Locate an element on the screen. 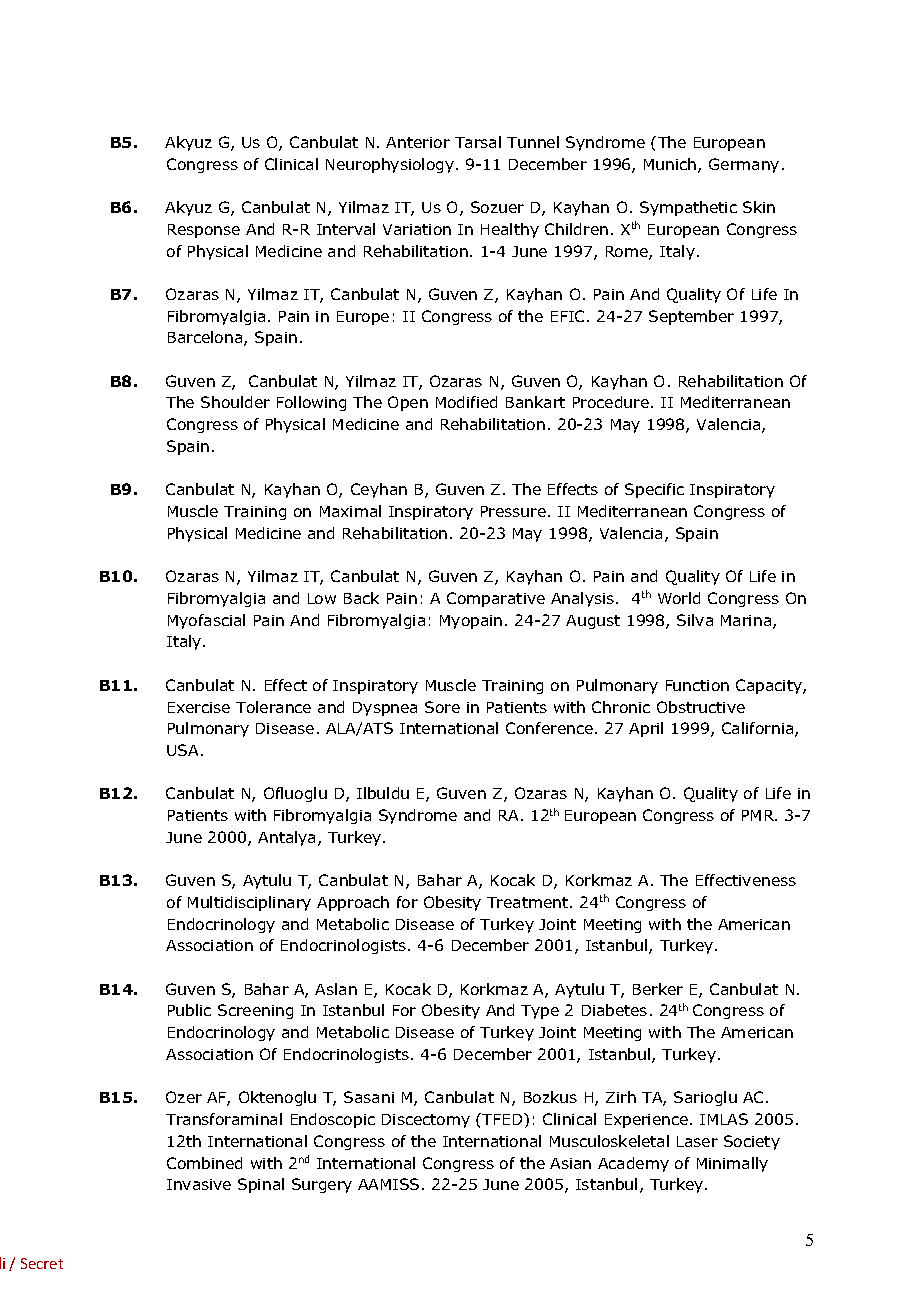 The width and height of the screenshot is (924, 1308). Surgery is located at coordinates (322, 1185).
